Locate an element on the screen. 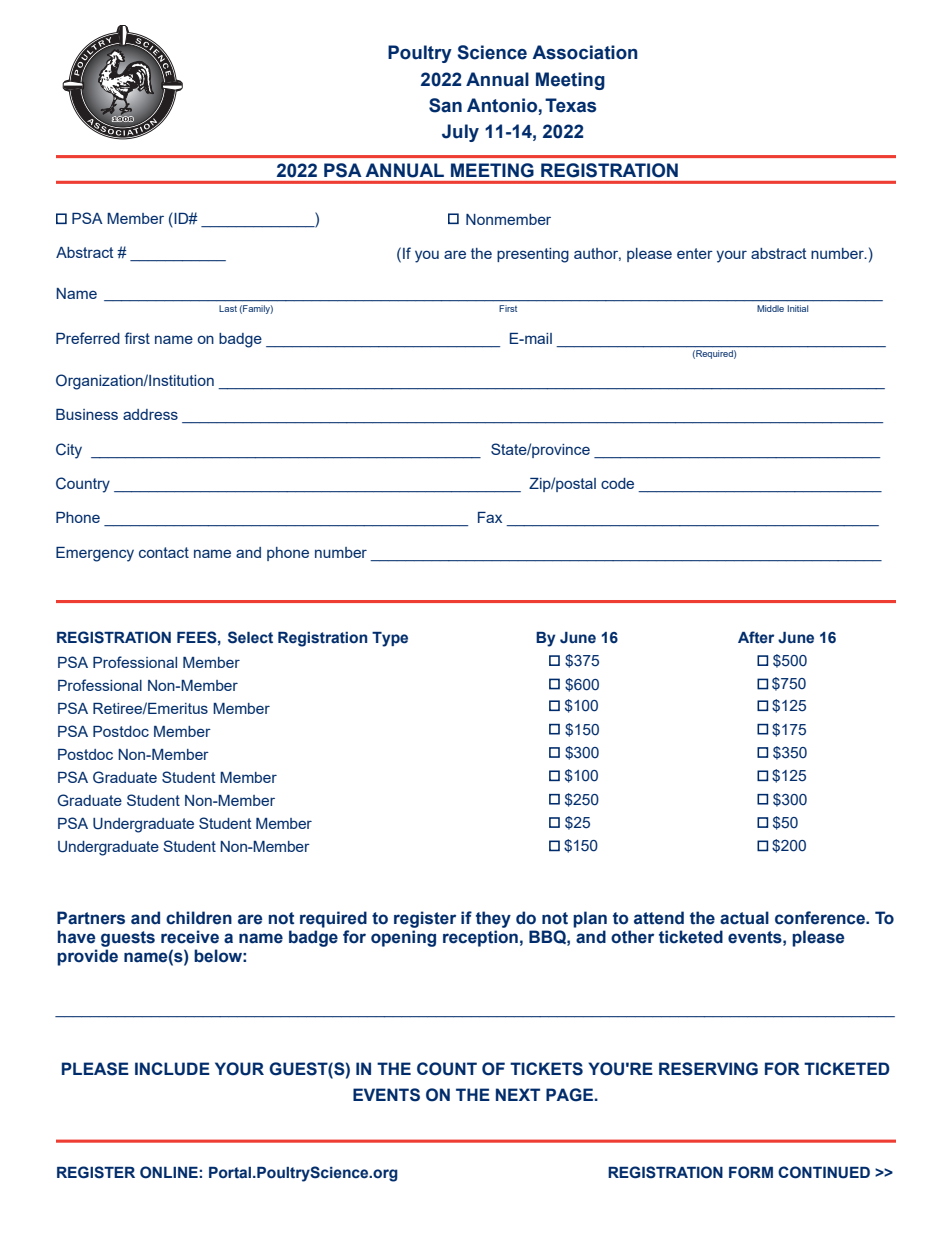 The width and height of the screenshot is (952, 1233). July is located at coordinates (460, 133).
